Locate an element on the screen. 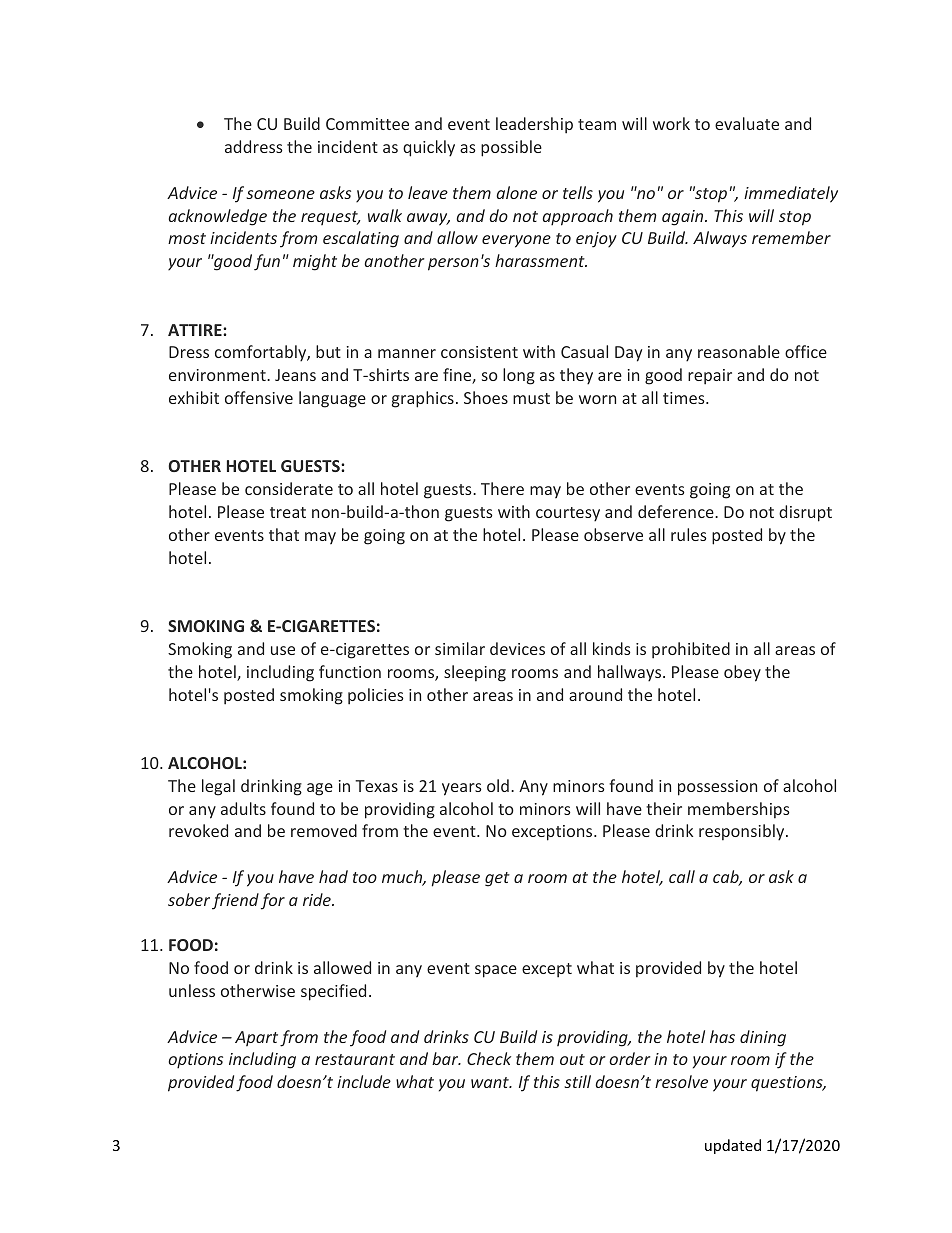 Image resolution: width=952 pixels, height=1233 pixels. get is located at coordinates (497, 879).
